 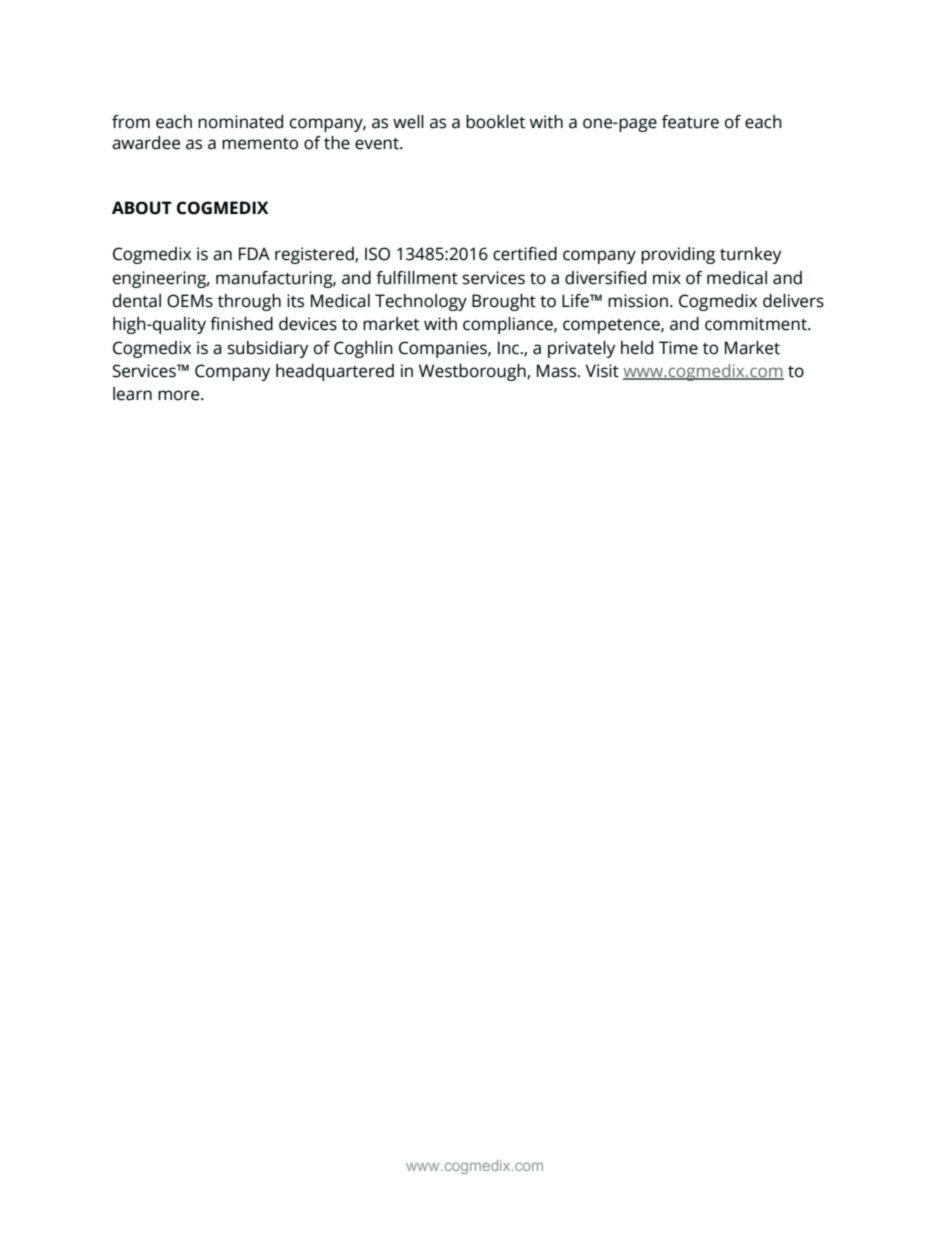 What do you see at coordinates (249, 302) in the document?
I see `through` at bounding box center [249, 302].
